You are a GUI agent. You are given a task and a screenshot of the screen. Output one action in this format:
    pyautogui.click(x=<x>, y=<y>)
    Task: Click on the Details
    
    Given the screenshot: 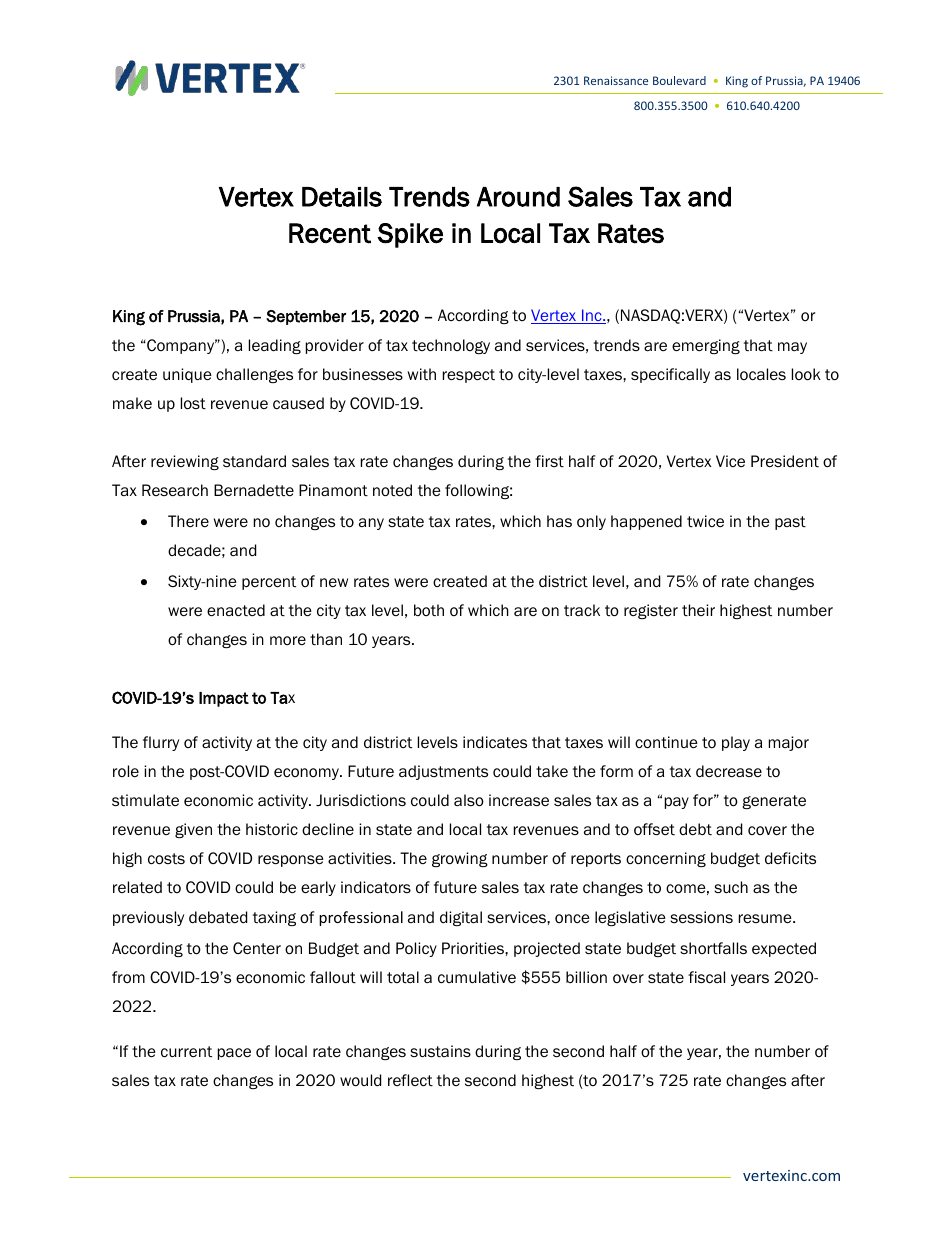 What is the action you would take?
    pyautogui.click(x=342, y=197)
